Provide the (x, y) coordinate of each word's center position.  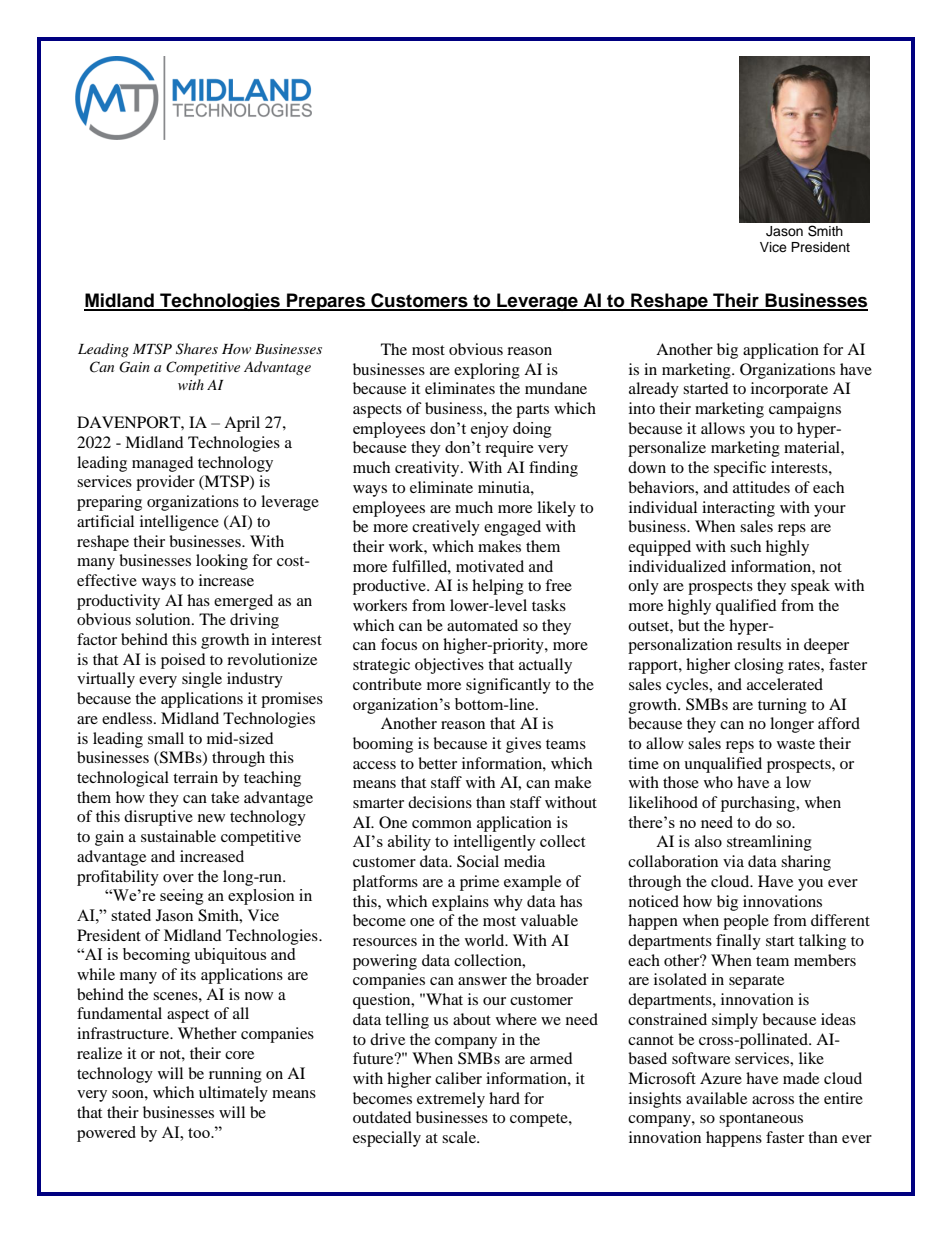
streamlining (769, 843)
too (200, 1133)
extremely (451, 1100)
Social (478, 861)
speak (810, 587)
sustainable (178, 836)
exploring (487, 371)
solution (164, 619)
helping (498, 587)
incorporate (789, 390)
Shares (197, 349)
